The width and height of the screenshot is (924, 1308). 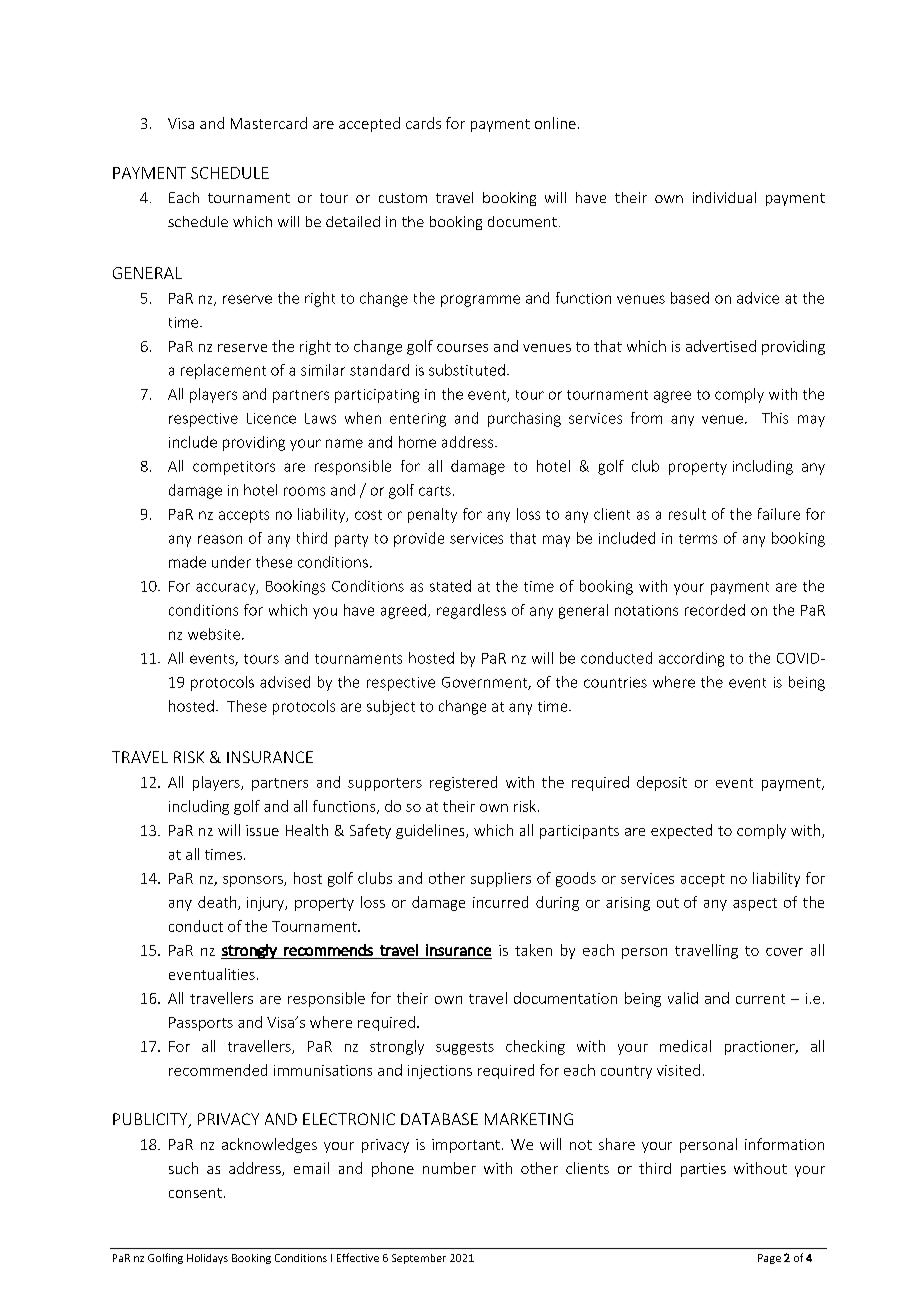 I want to click on individual, so click(x=724, y=197).
